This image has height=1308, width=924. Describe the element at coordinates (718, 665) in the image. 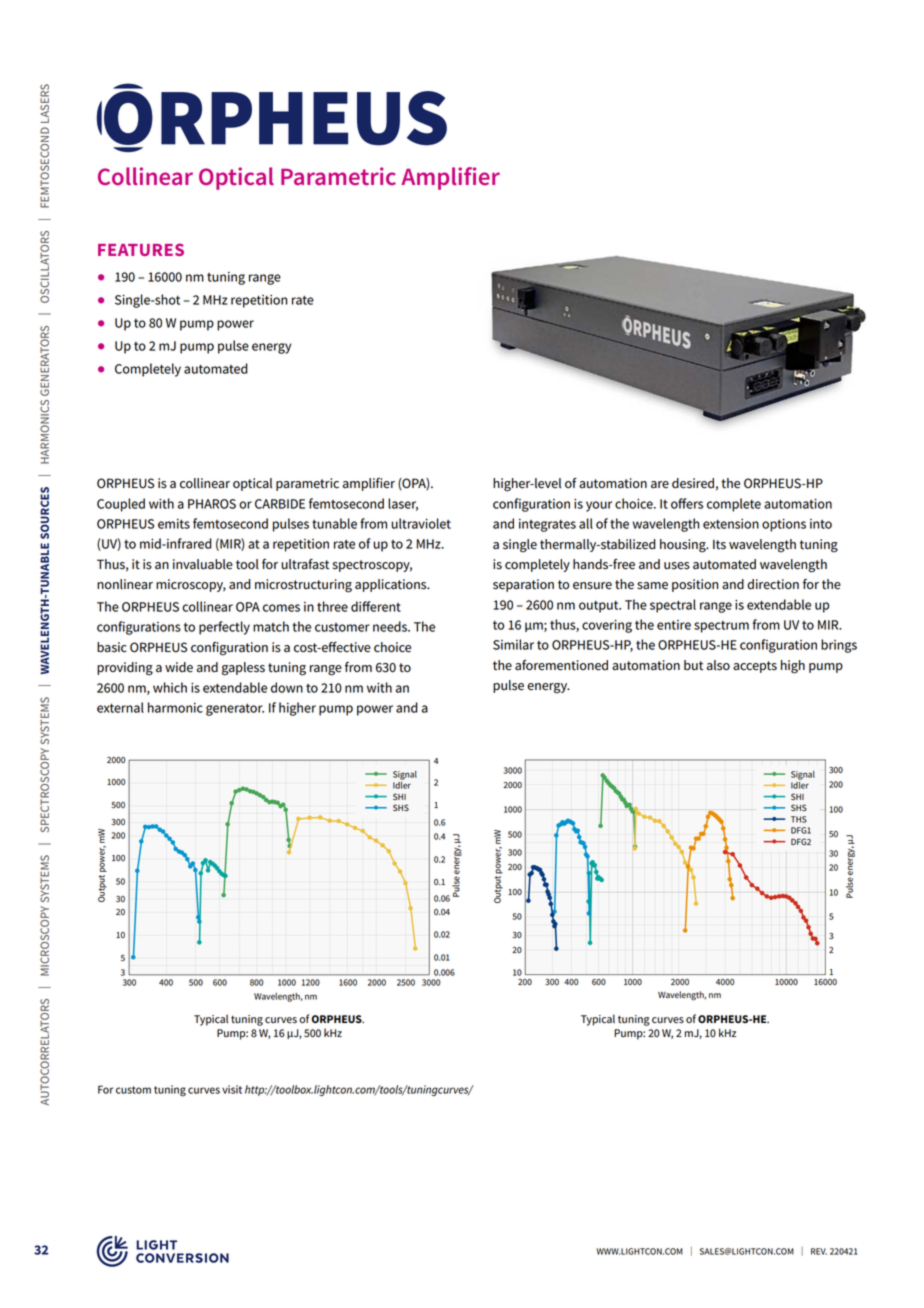

I see `also` at that location.
